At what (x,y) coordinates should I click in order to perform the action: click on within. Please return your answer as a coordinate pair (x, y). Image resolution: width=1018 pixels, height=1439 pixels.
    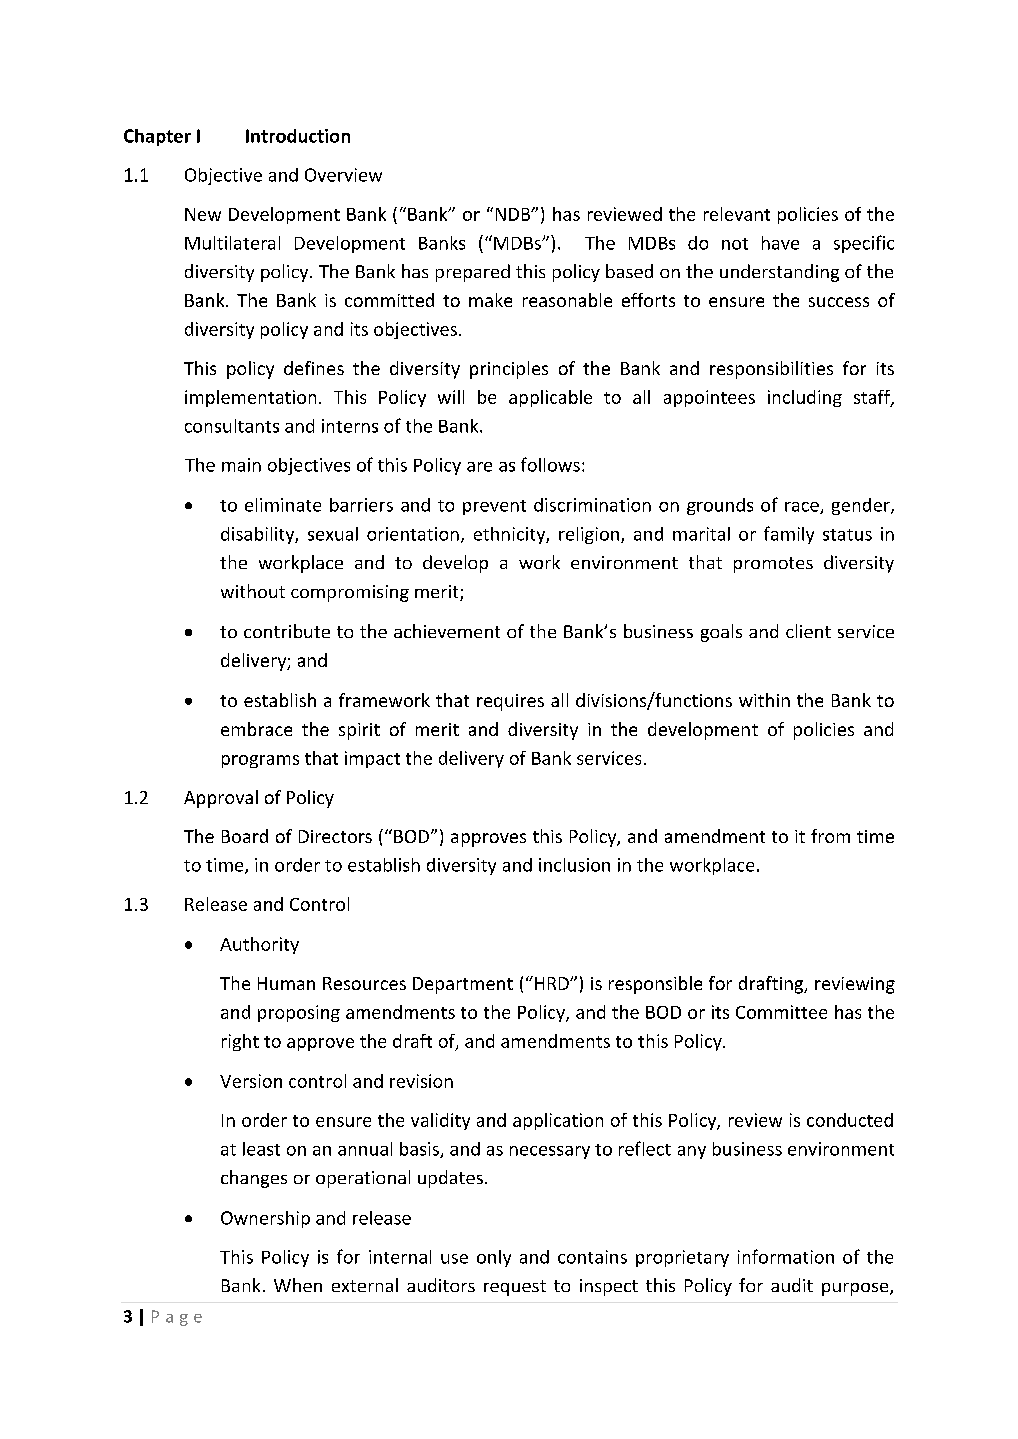
    Looking at the image, I should click on (764, 700).
